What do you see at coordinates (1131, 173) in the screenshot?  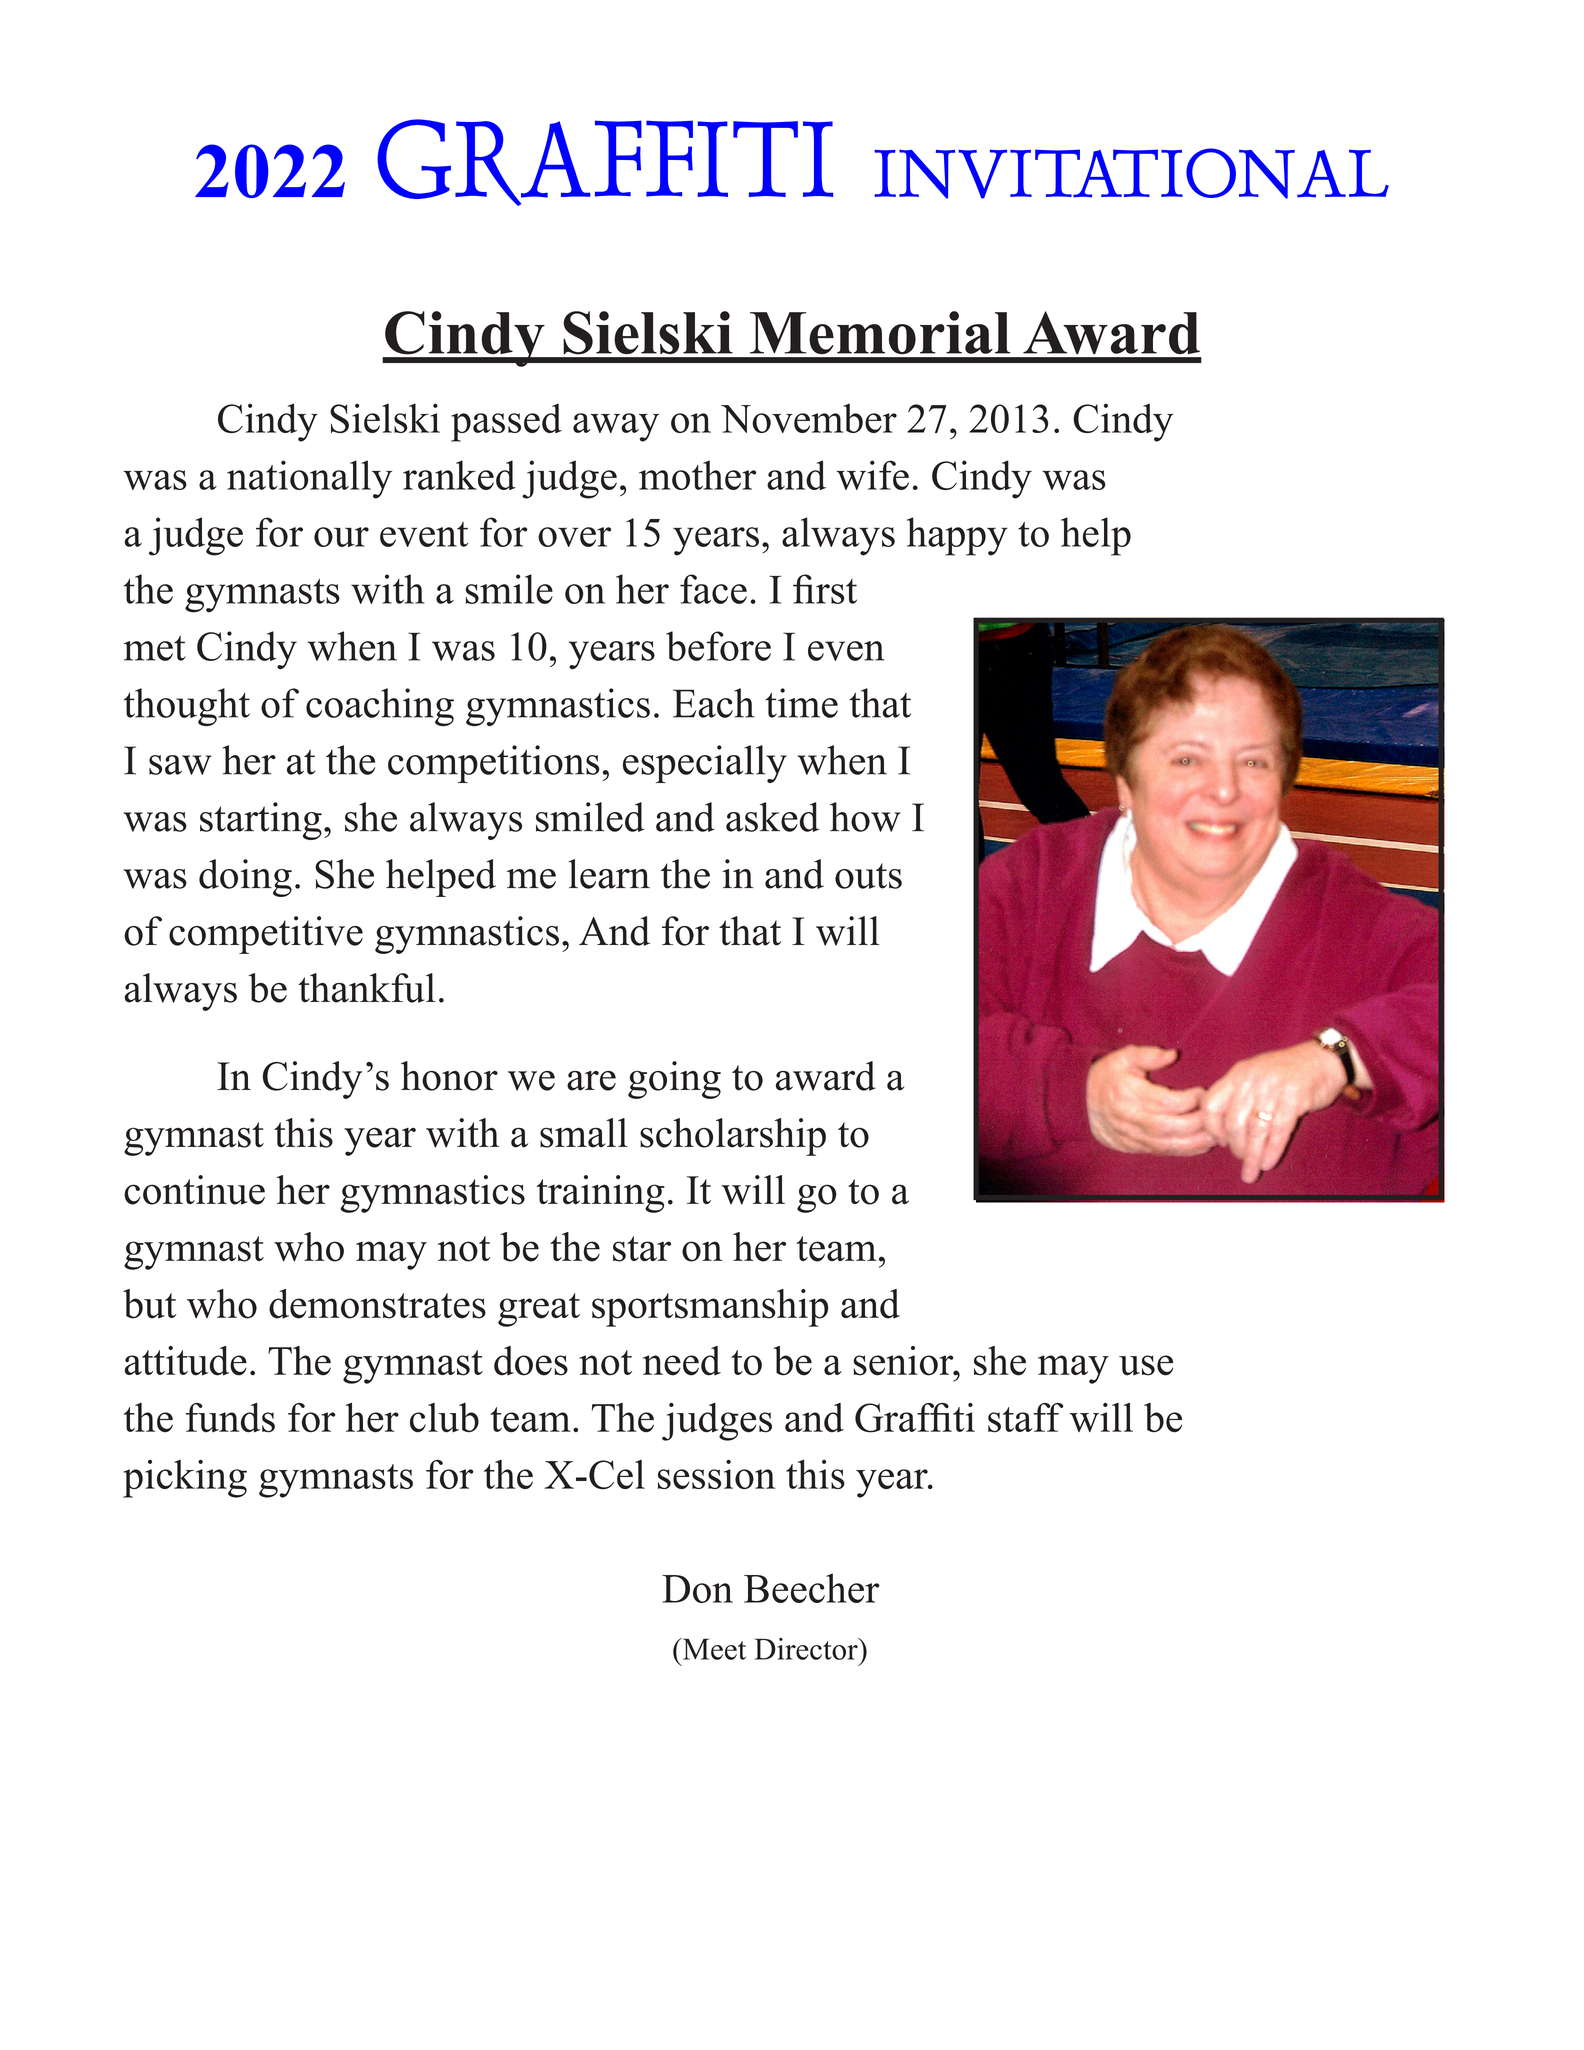 I see `INVITATIONAL` at bounding box center [1131, 173].
